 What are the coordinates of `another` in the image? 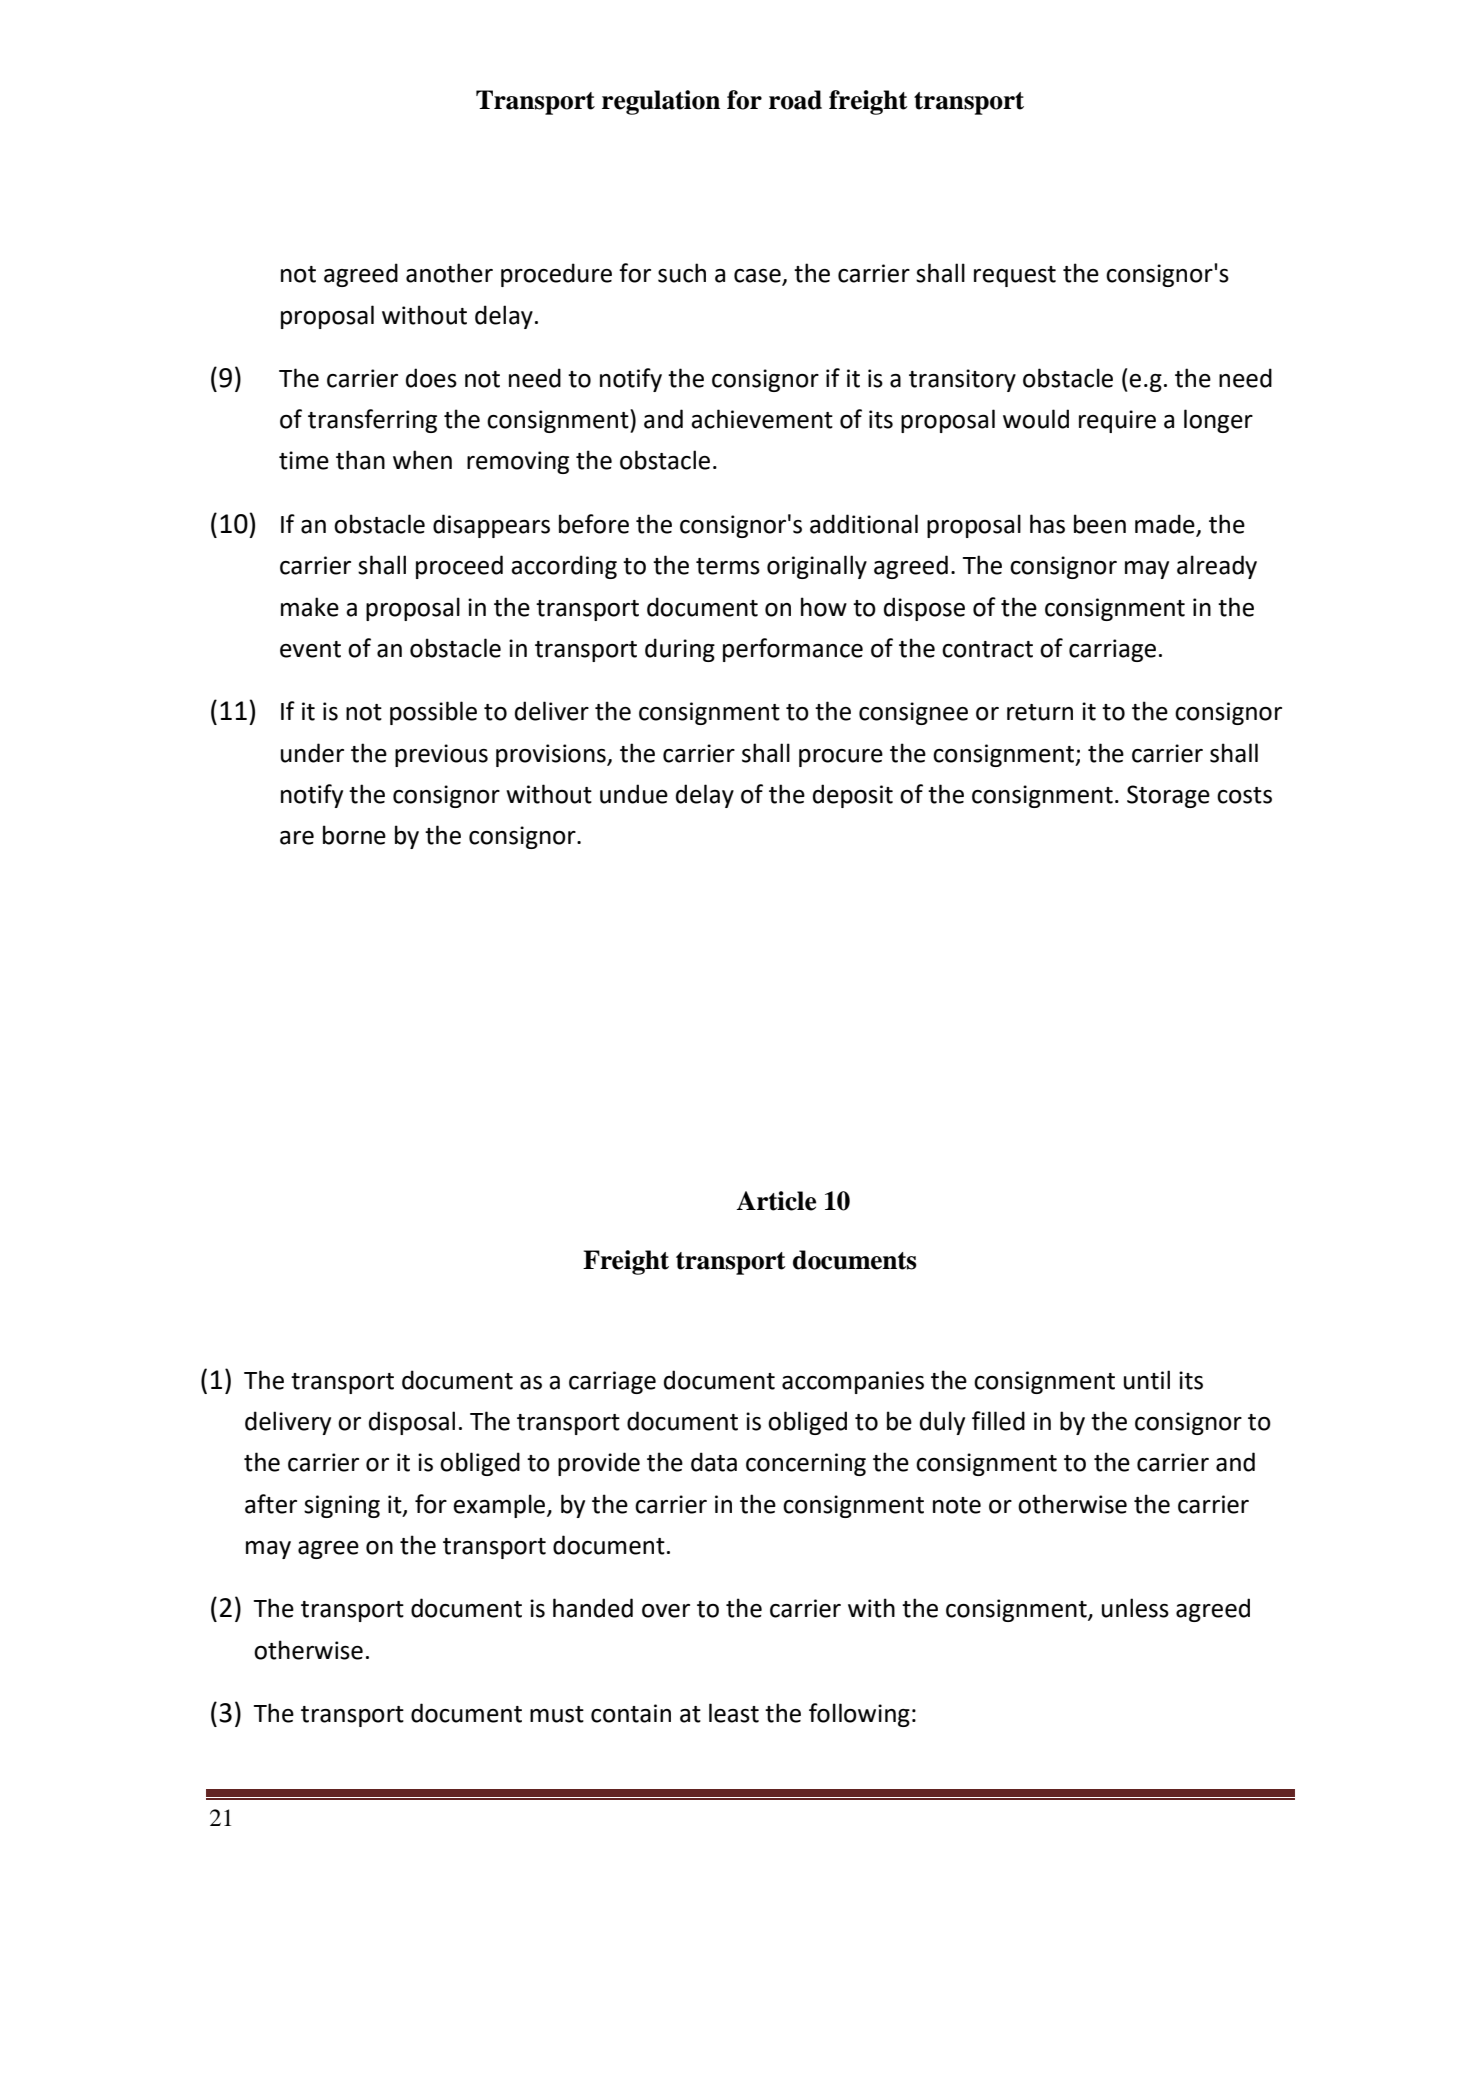 It's located at (449, 273).
